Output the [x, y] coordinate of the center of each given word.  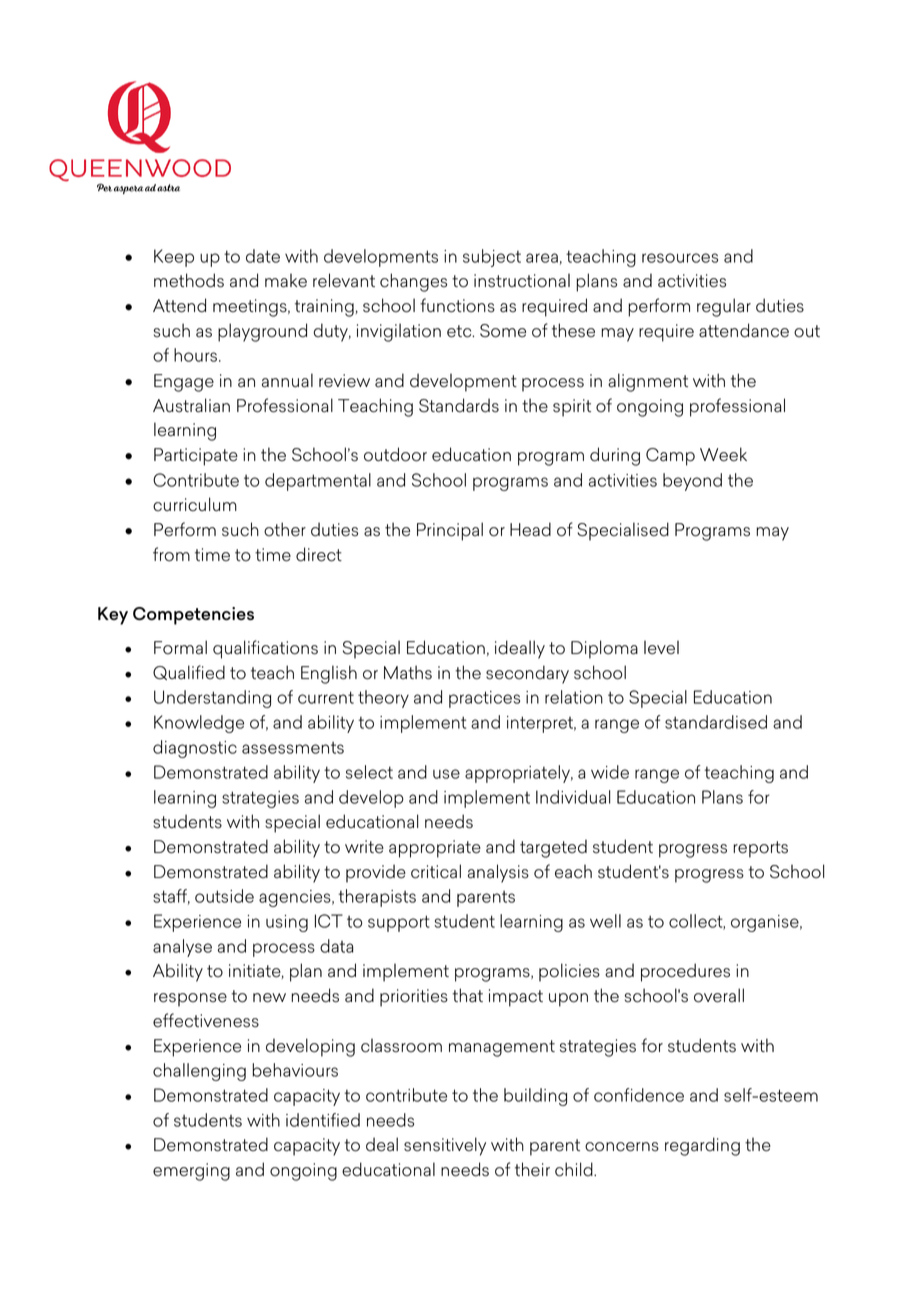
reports [760, 849]
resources [680, 258]
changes [413, 282]
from [171, 554]
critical [436, 871]
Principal [450, 531]
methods [189, 280]
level [661, 647]
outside [224, 896]
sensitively [445, 1146]
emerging [191, 1172]
